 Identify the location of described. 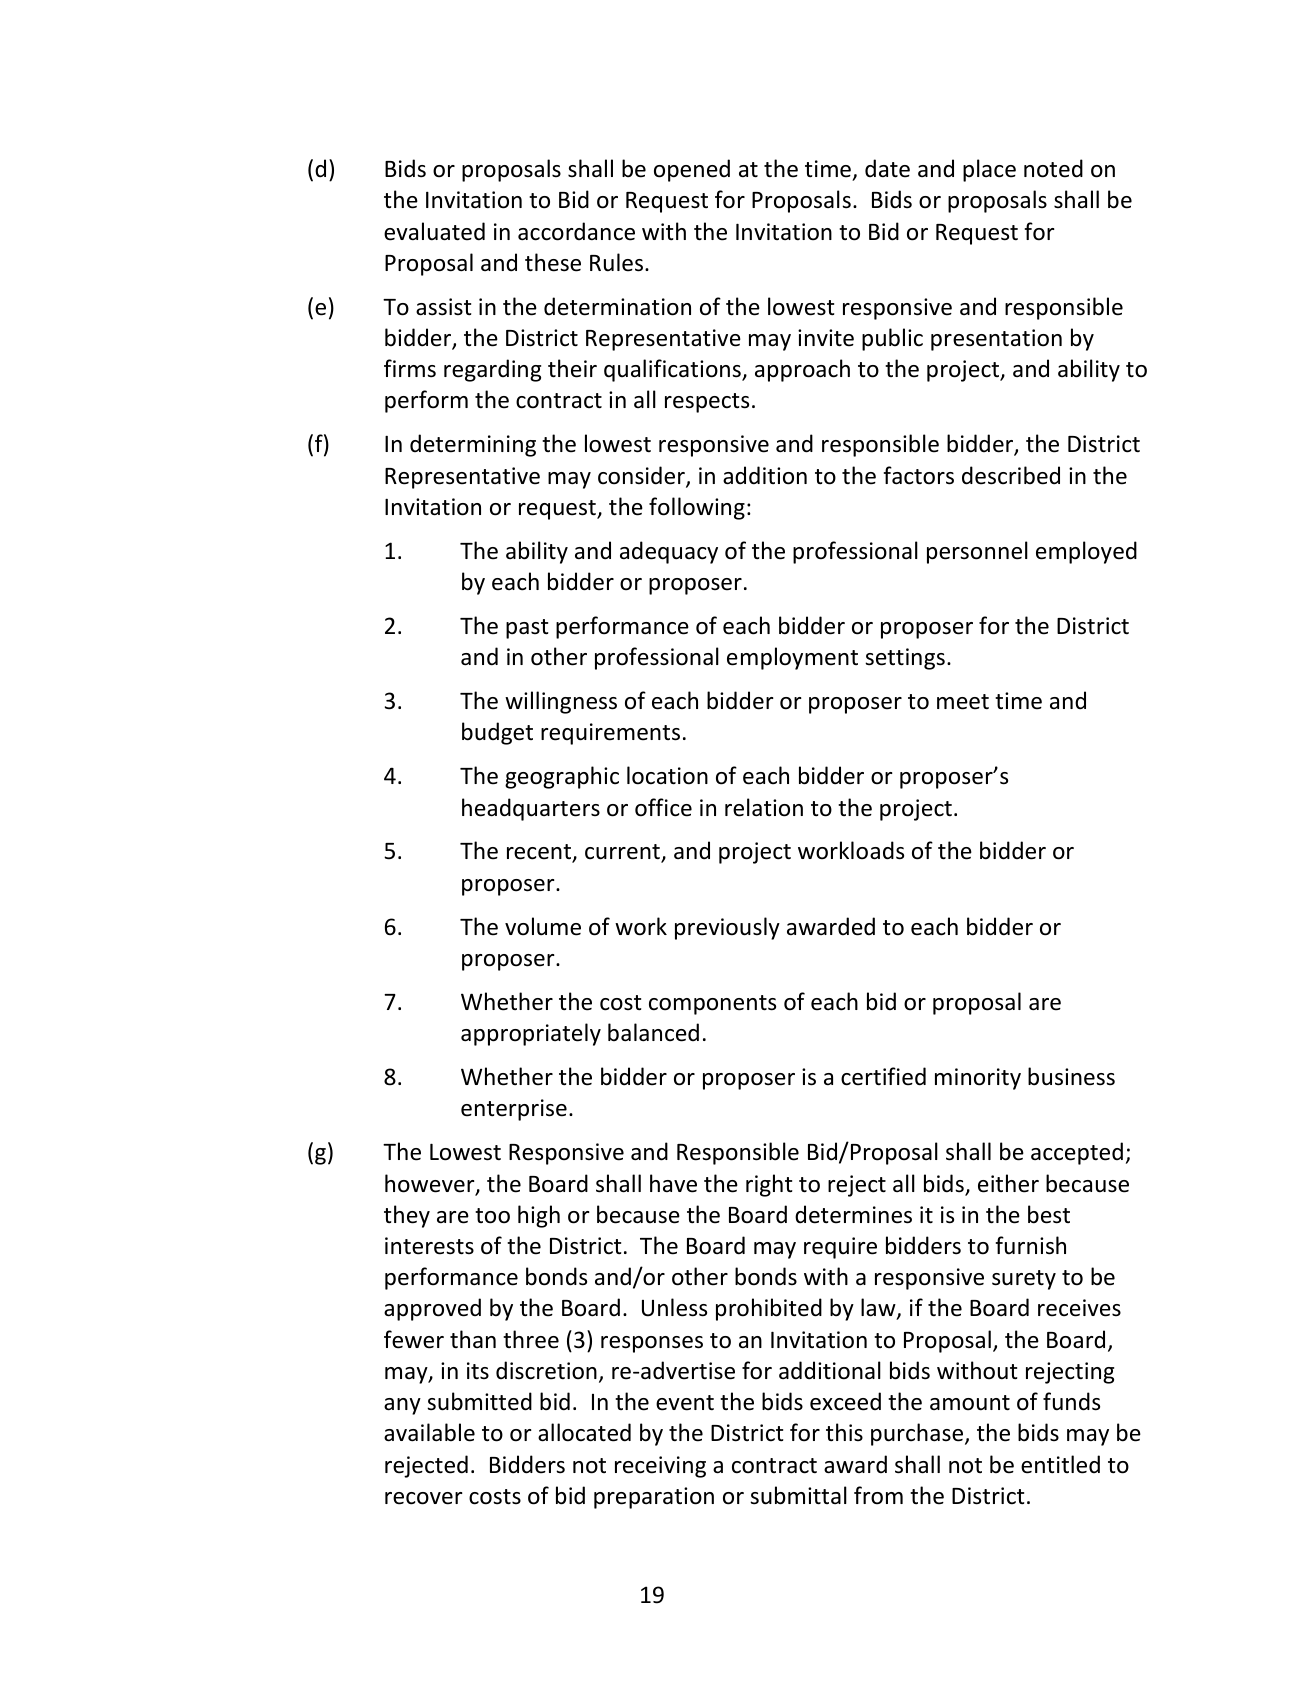
(1011, 475).
